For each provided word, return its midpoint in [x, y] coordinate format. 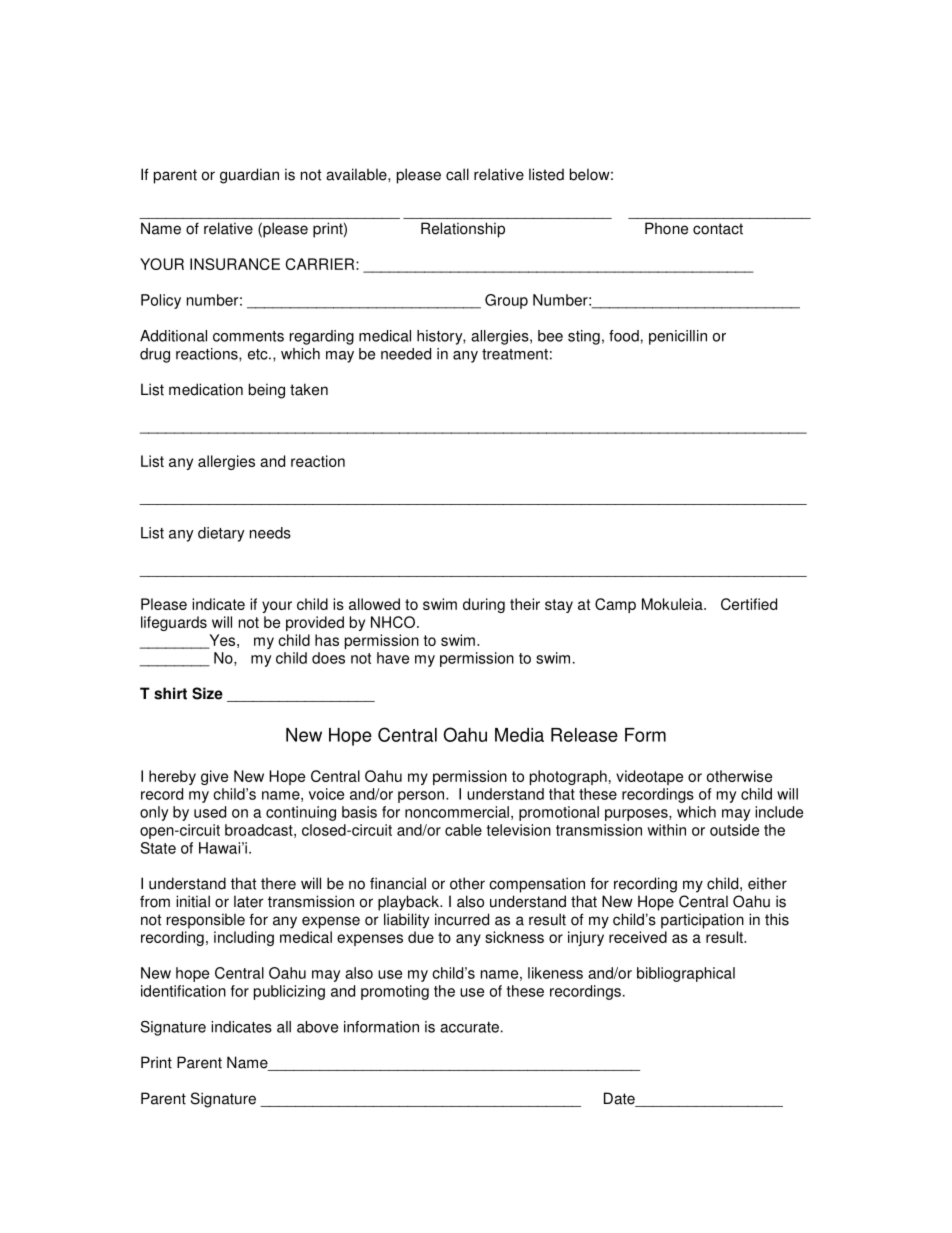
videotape [649, 777]
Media [519, 735]
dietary [221, 534]
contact [718, 229]
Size [207, 693]
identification [183, 991]
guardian [249, 176]
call [457, 174]
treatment [515, 354]
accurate [469, 1027]
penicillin [678, 337]
